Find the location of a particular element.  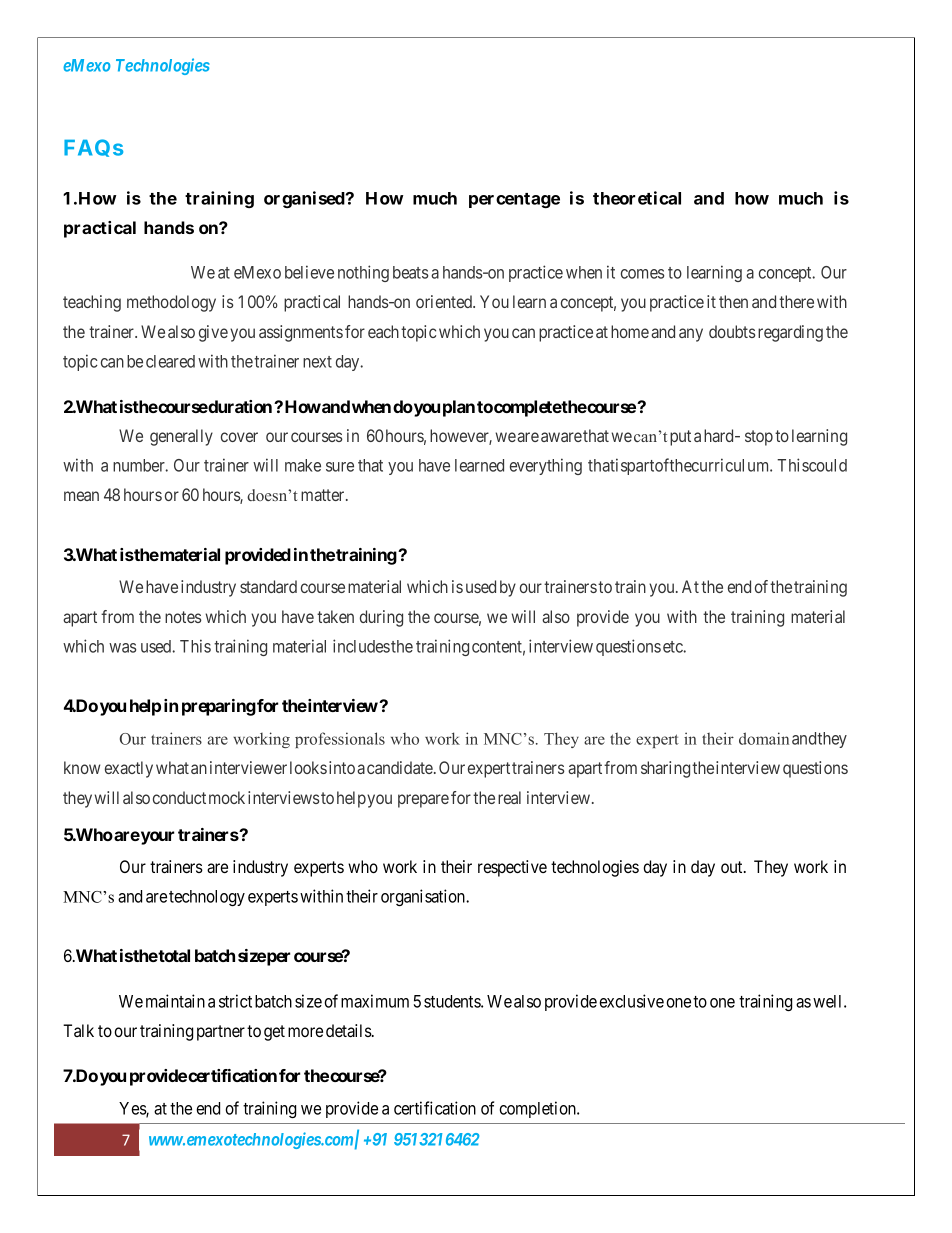

theoretical is located at coordinates (637, 198).
